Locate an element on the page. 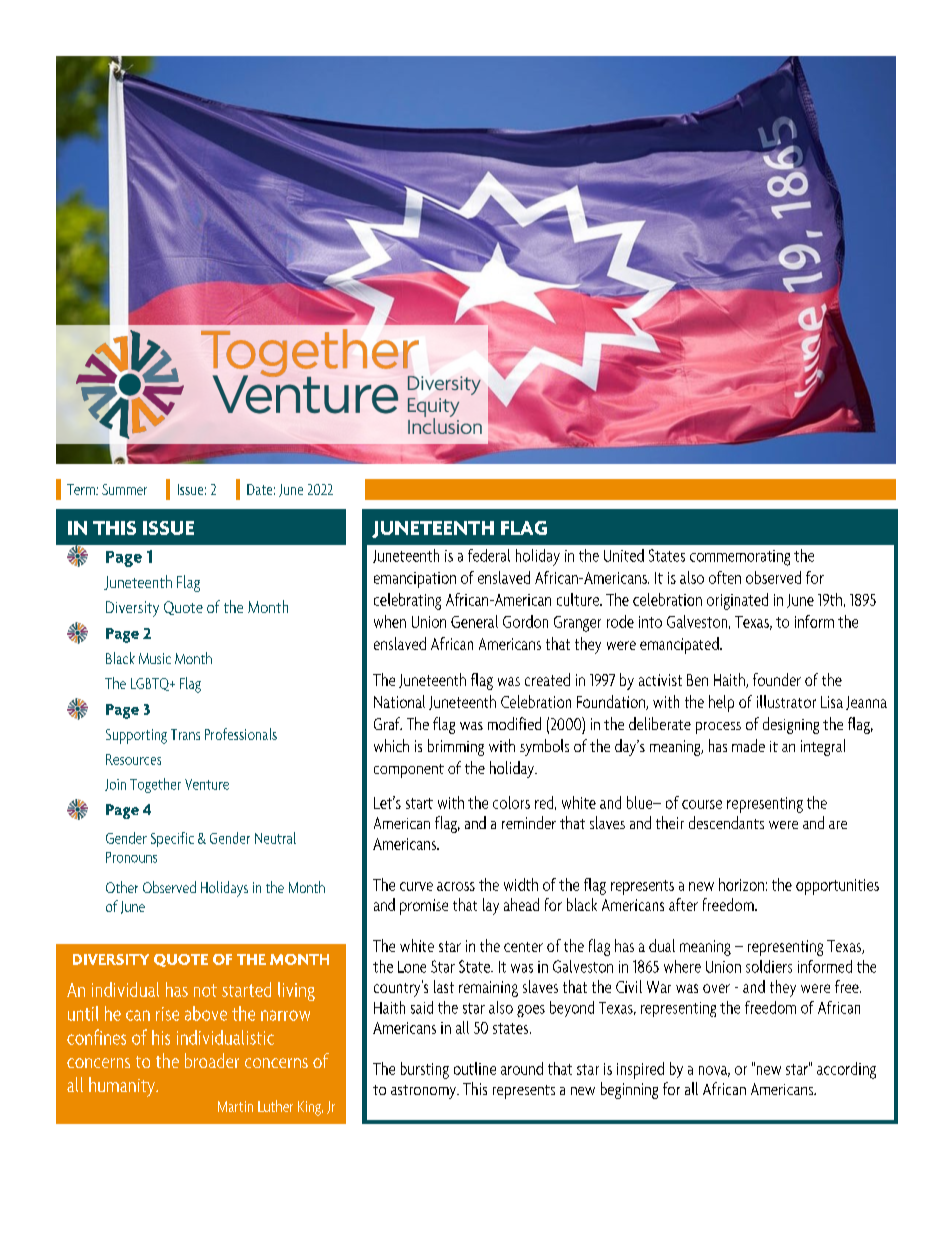  center is located at coordinates (523, 947).
